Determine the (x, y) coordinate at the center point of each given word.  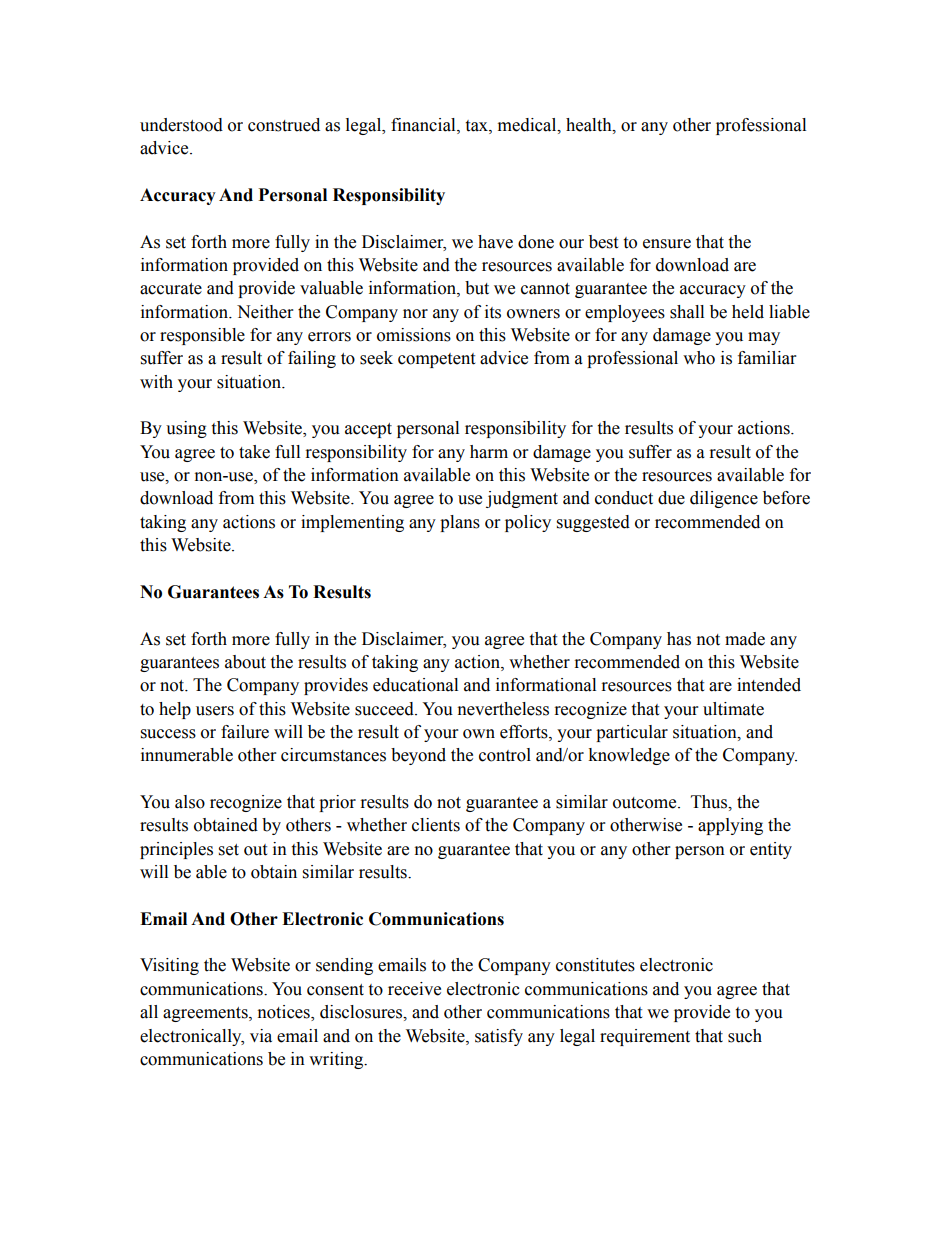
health (590, 125)
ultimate (733, 709)
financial (424, 125)
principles (176, 850)
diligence (724, 499)
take (254, 452)
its (493, 312)
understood (181, 125)
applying (730, 826)
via (261, 1036)
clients (436, 825)
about (245, 662)
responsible (202, 336)
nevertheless (503, 709)
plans (460, 523)
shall (687, 312)
